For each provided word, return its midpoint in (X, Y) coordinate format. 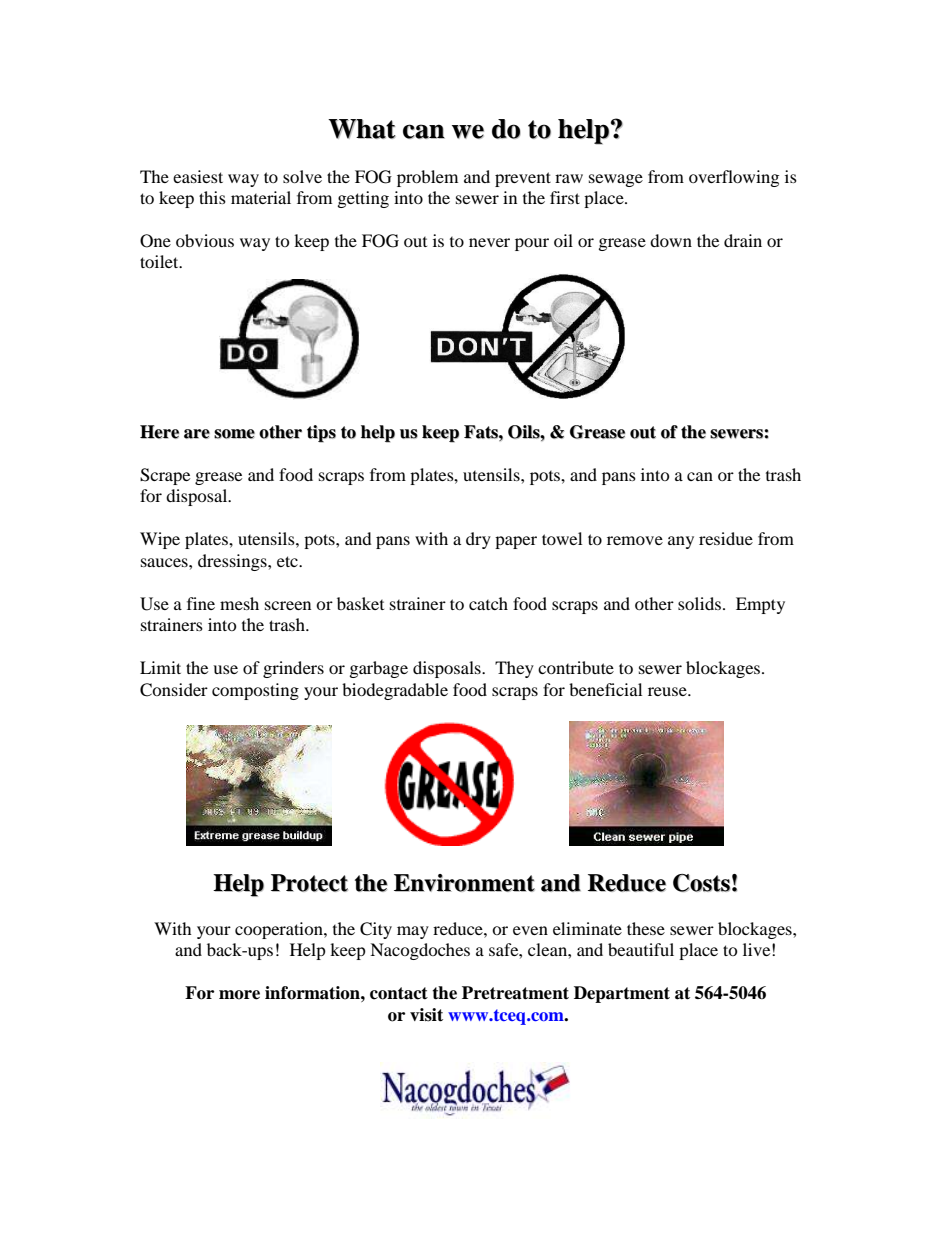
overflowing (734, 178)
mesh (239, 603)
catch (488, 603)
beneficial (605, 689)
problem (427, 178)
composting (255, 691)
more (239, 995)
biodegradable (395, 691)
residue (726, 538)
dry (478, 540)
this (212, 197)
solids (699, 603)
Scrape (165, 476)
